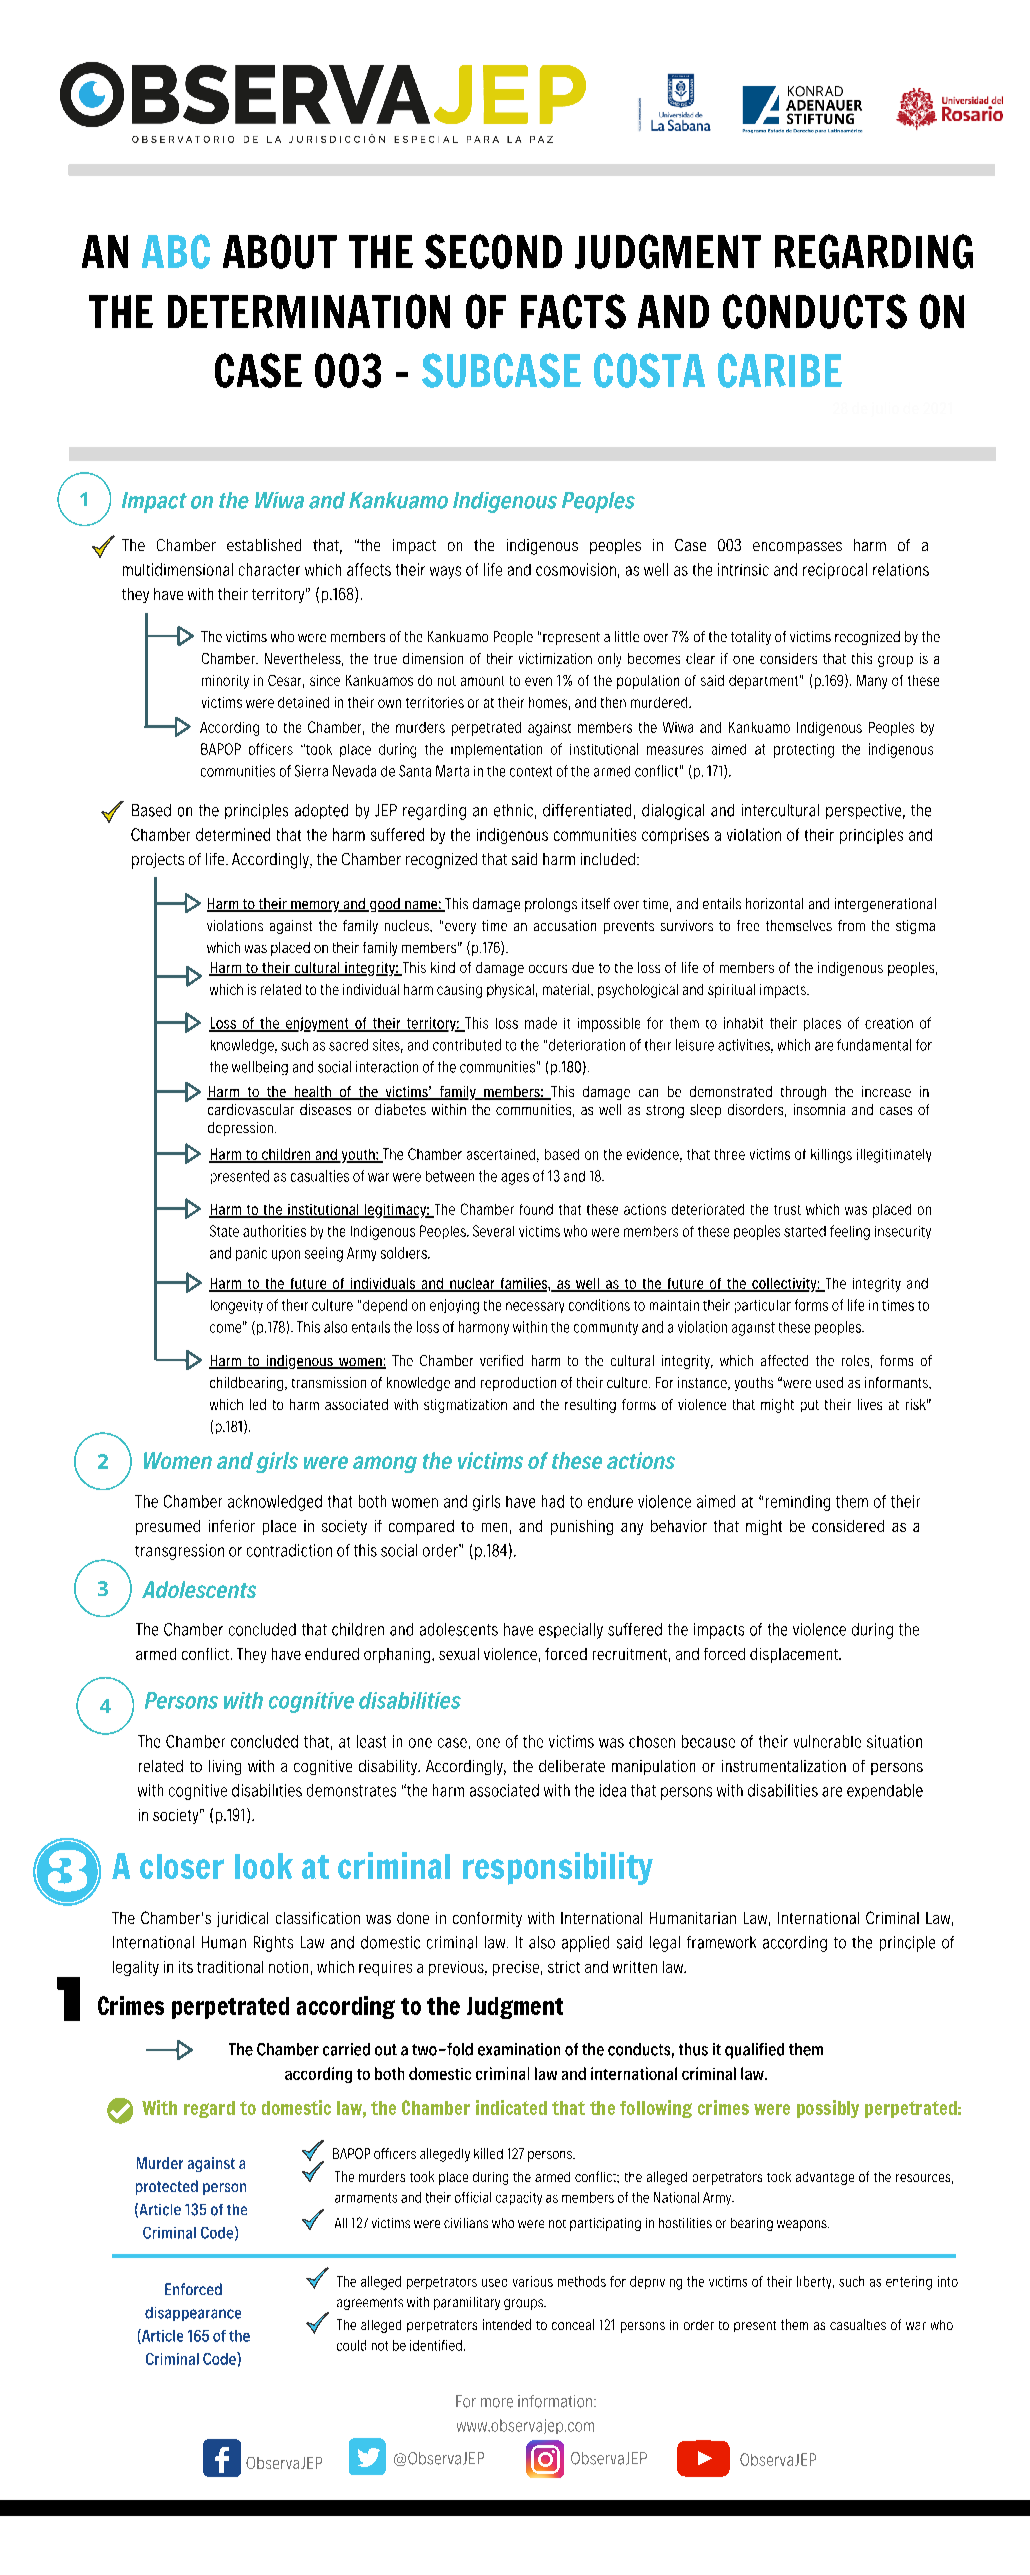 The width and height of the document is (1030, 2575). What do you see at coordinates (193, 2314) in the document?
I see `disappearance` at bounding box center [193, 2314].
